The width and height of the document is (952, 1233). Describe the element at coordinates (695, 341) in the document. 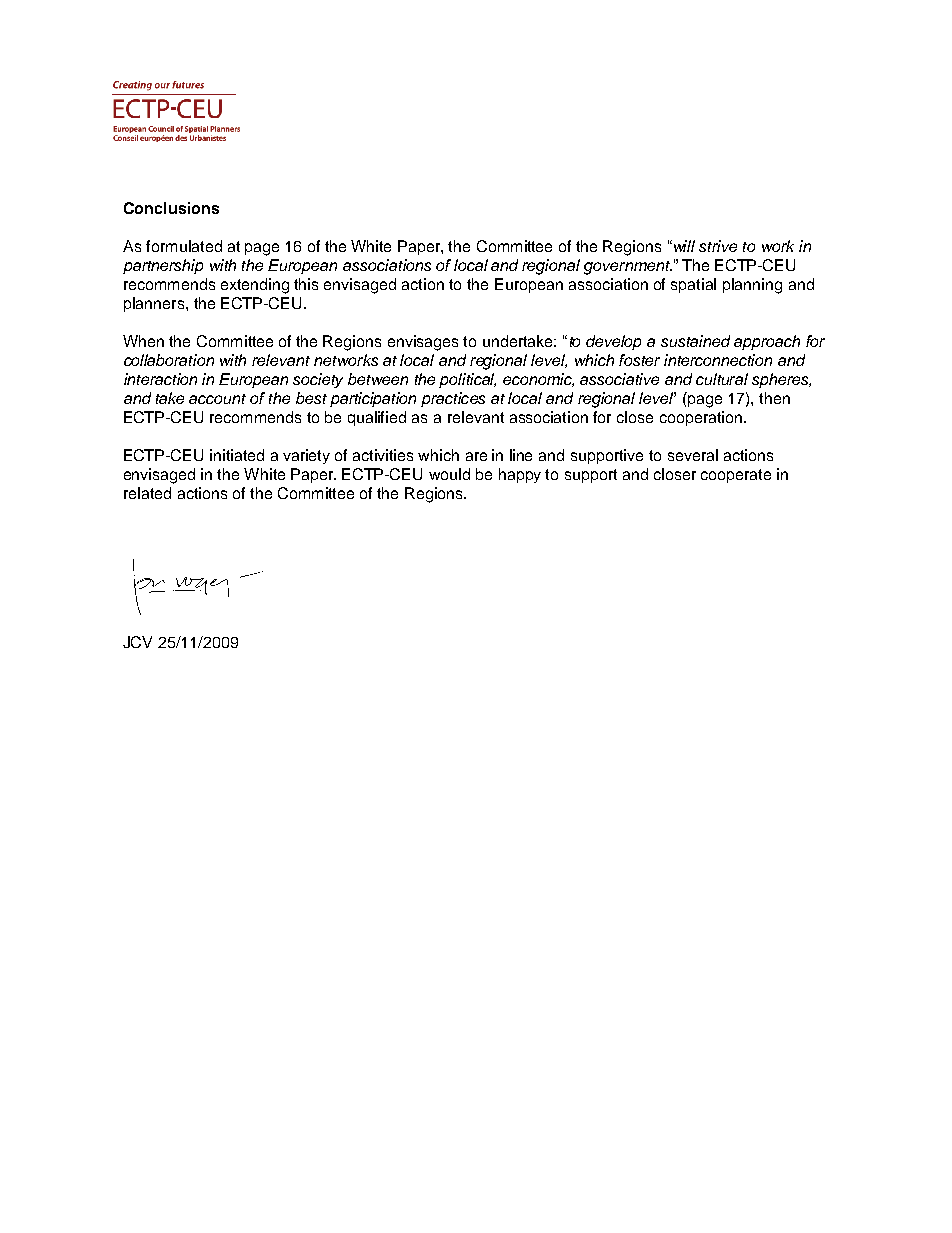

I see `sustained` at that location.
